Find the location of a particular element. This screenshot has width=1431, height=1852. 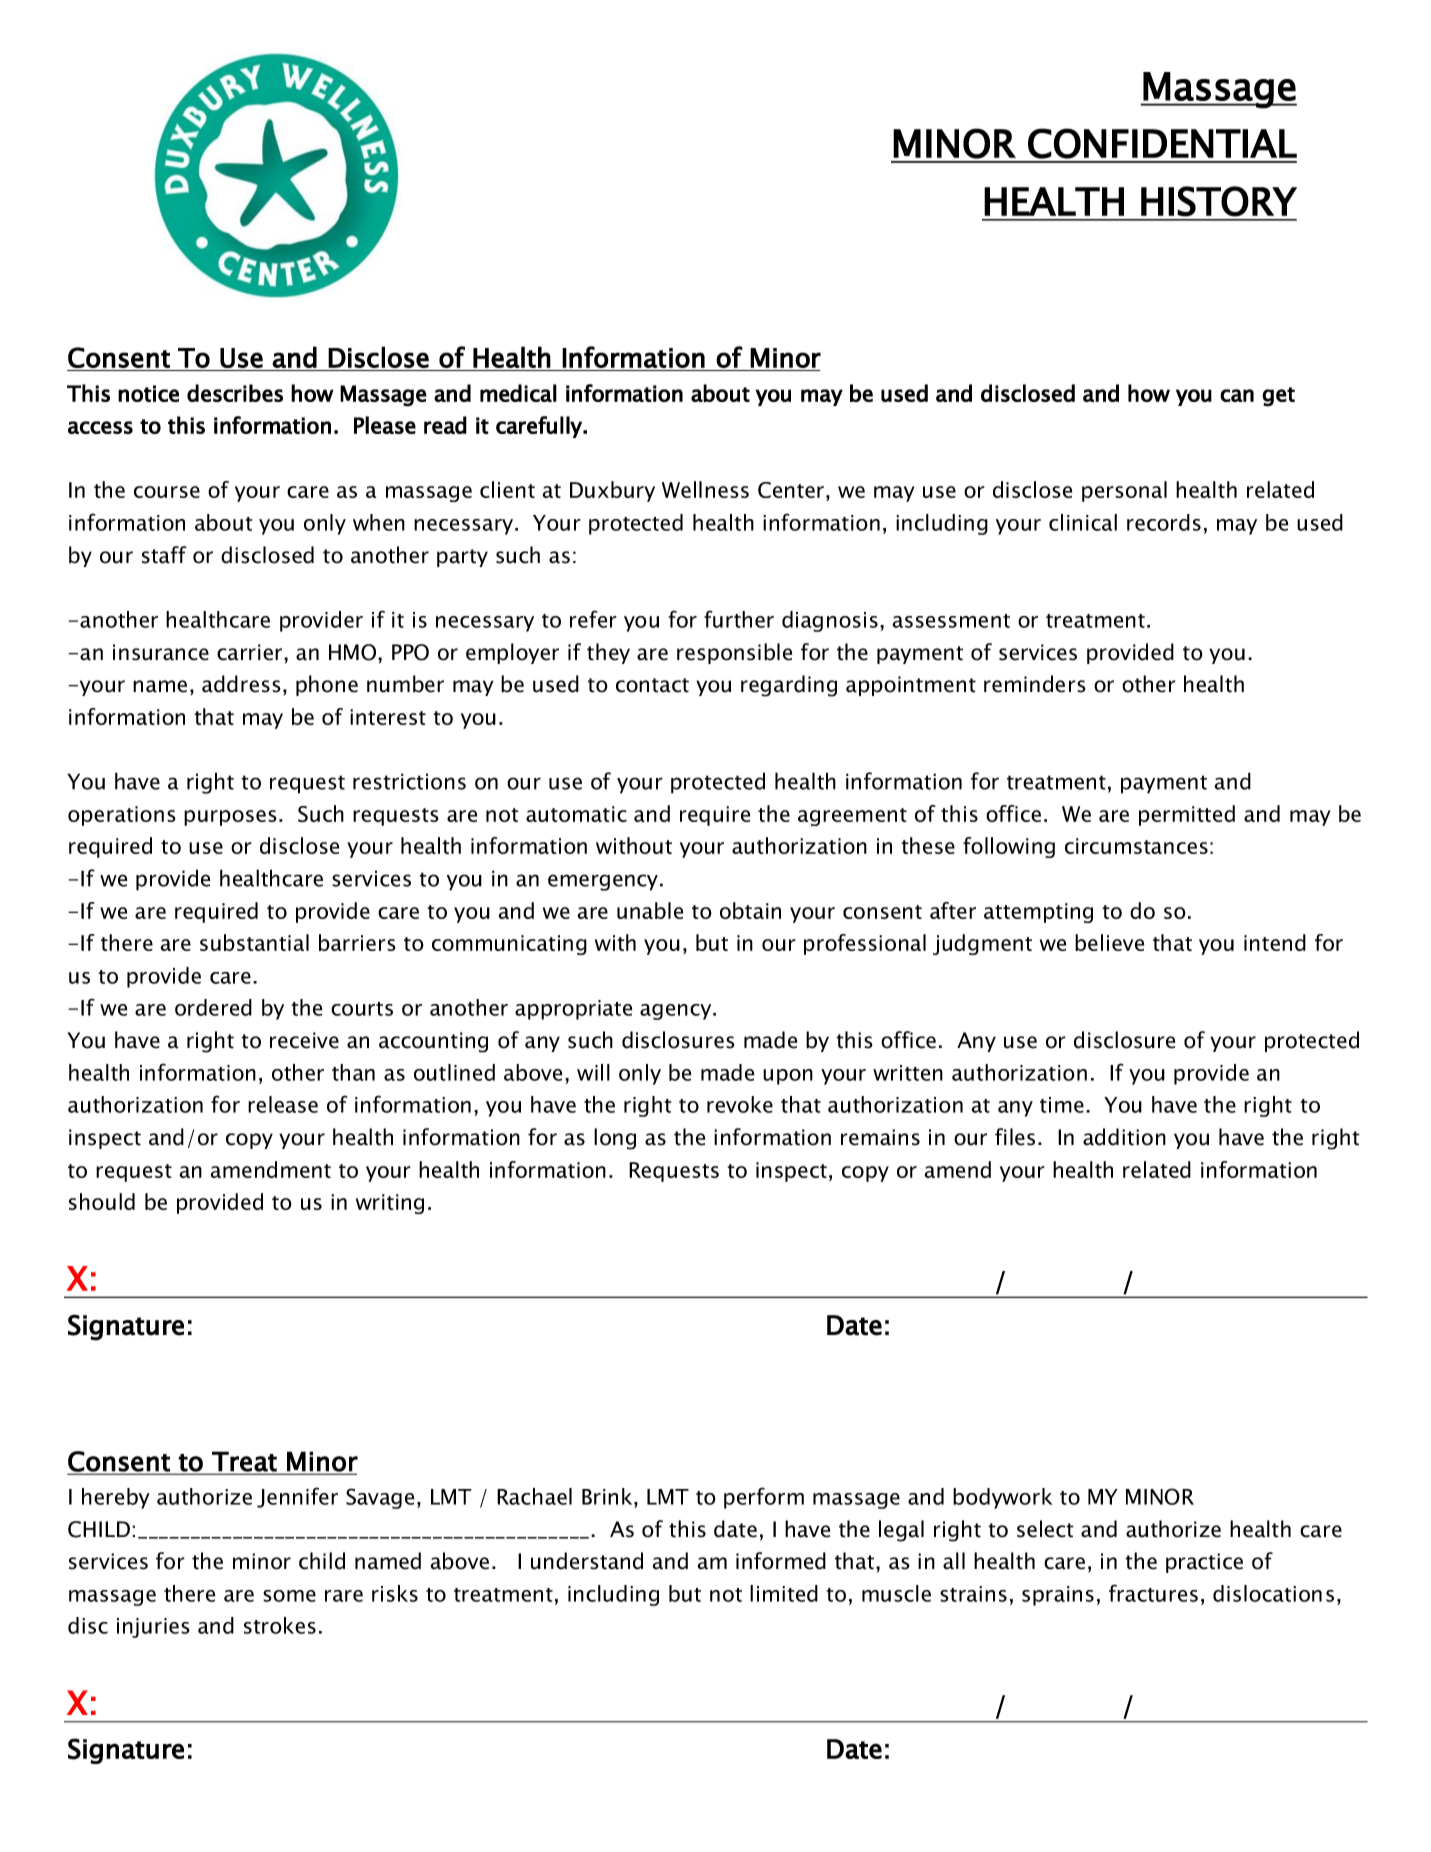

CONFIDENTIAL is located at coordinates (1162, 143).
